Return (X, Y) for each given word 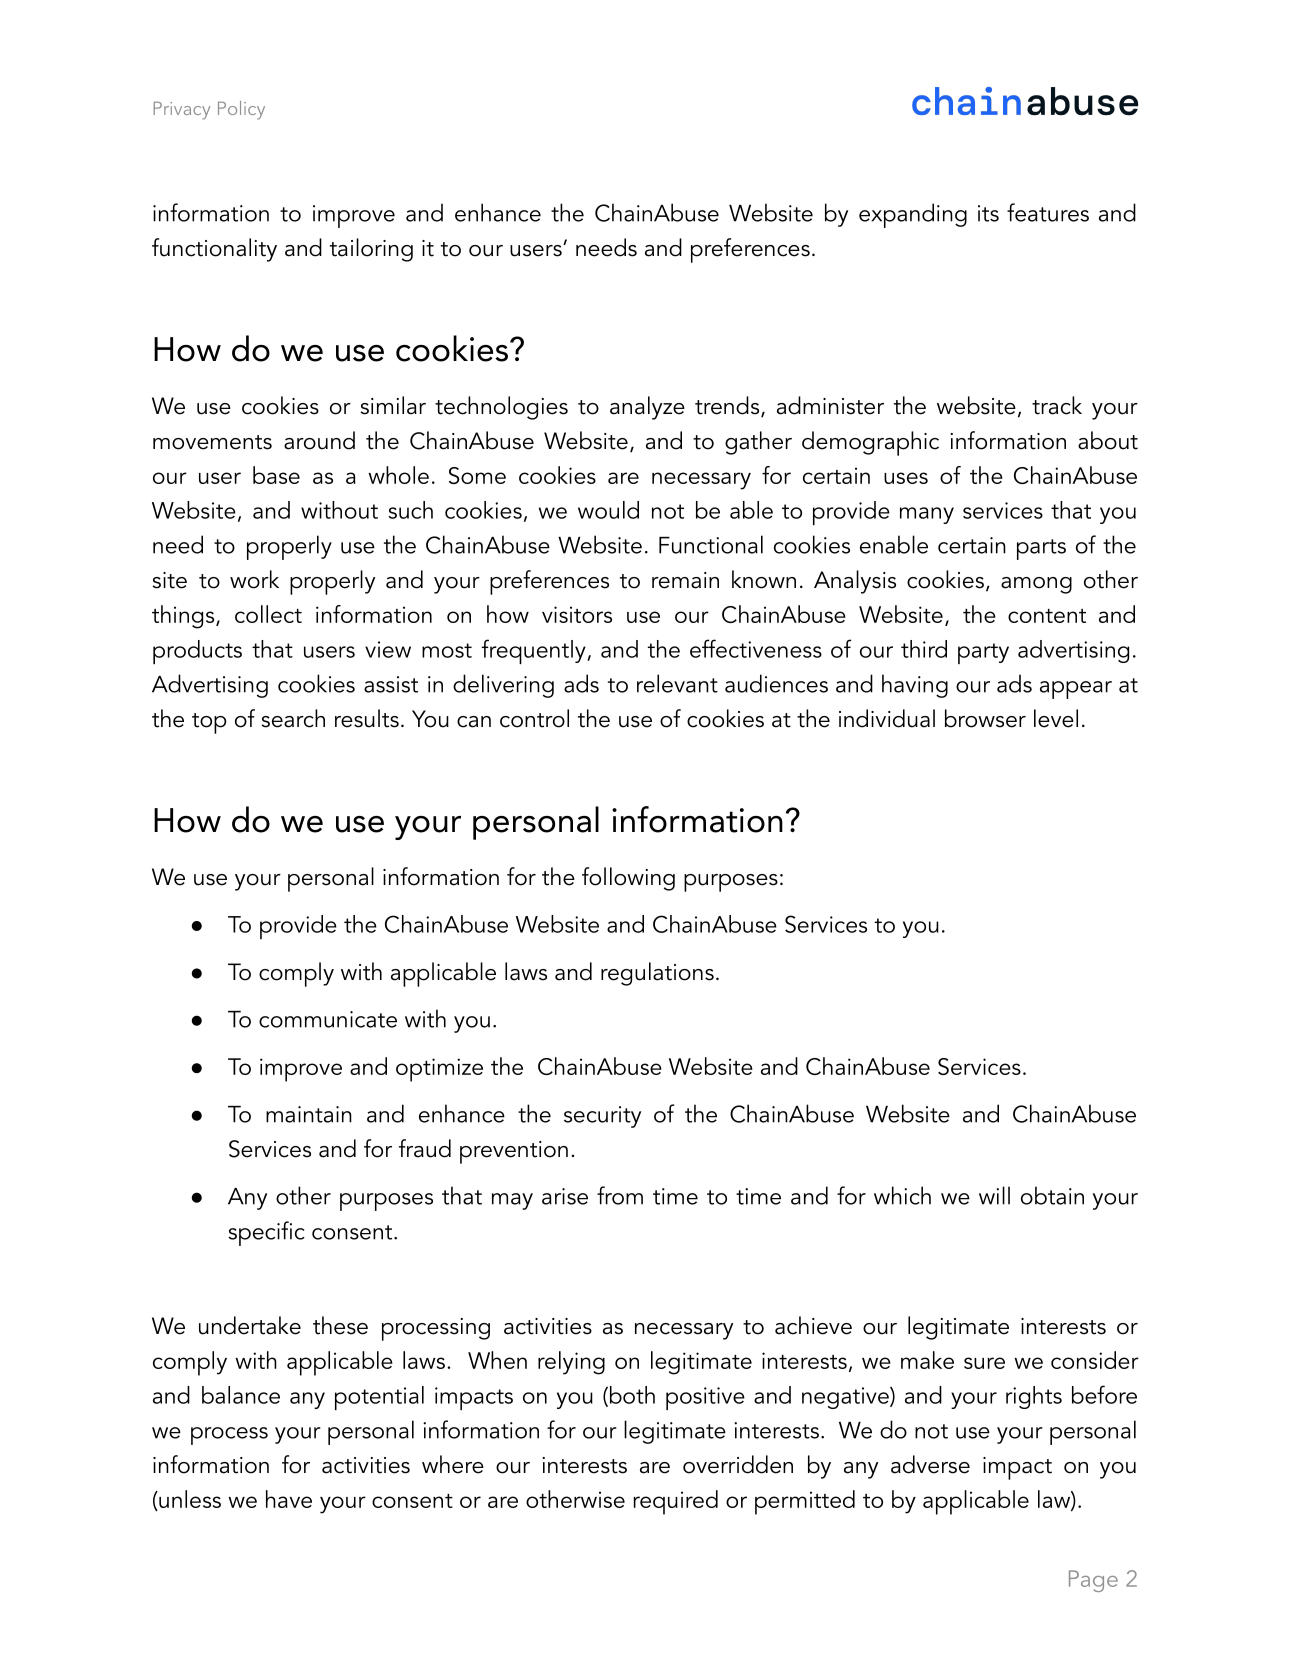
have (289, 1499)
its (988, 213)
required (675, 1502)
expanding (913, 215)
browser (985, 718)
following (628, 879)
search (293, 718)
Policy (241, 110)
